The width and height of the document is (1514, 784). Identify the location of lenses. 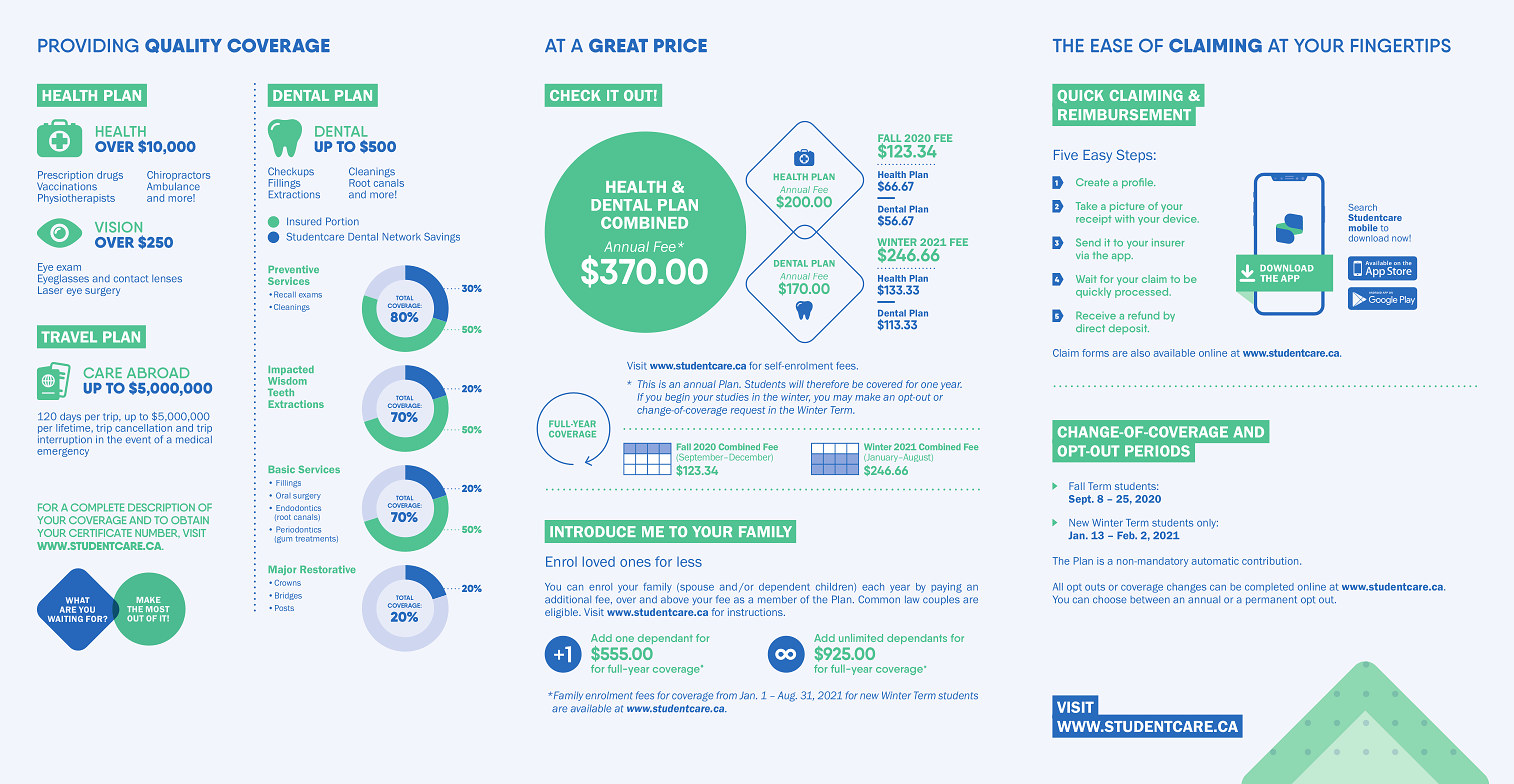
(167, 279).
